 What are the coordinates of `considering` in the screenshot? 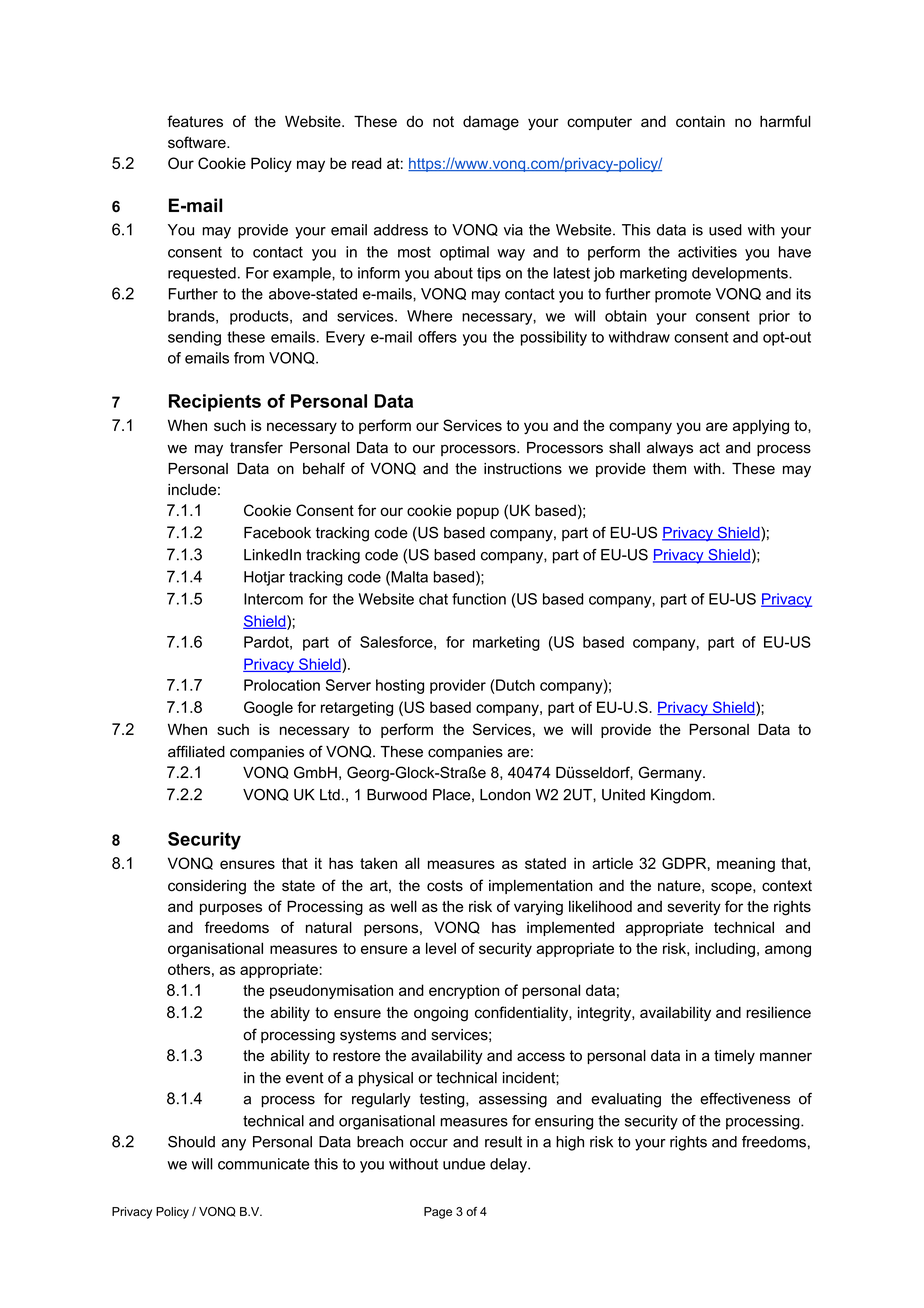 It's located at (207, 887).
